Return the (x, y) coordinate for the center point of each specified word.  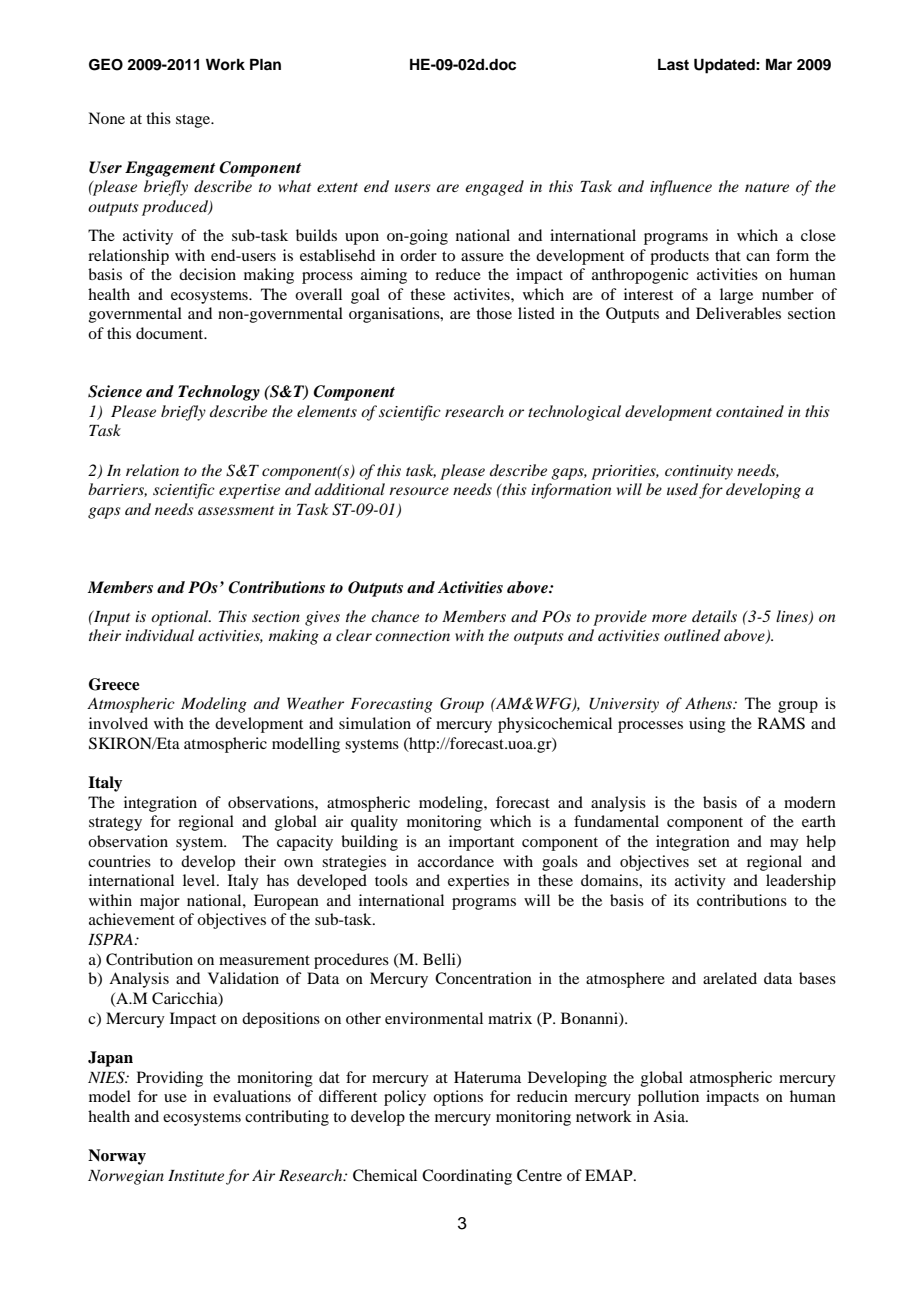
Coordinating (467, 1177)
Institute (196, 1175)
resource (419, 491)
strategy (115, 824)
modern (810, 802)
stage (194, 121)
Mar (779, 64)
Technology (219, 393)
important (481, 843)
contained (750, 411)
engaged (494, 188)
